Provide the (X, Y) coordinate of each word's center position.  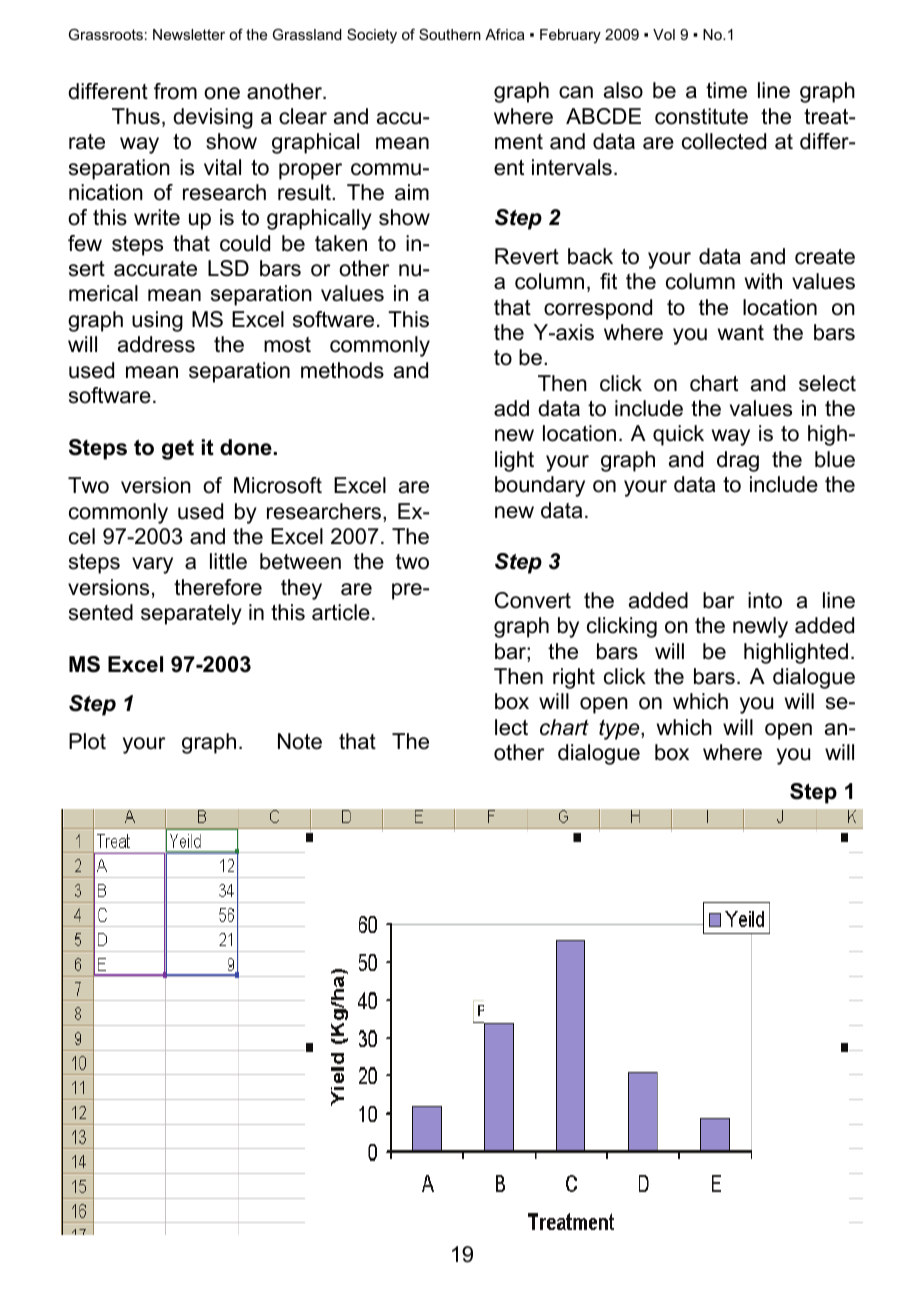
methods (342, 370)
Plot (87, 741)
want (741, 333)
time (726, 90)
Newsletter (189, 34)
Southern (450, 34)
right (574, 678)
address (156, 344)
